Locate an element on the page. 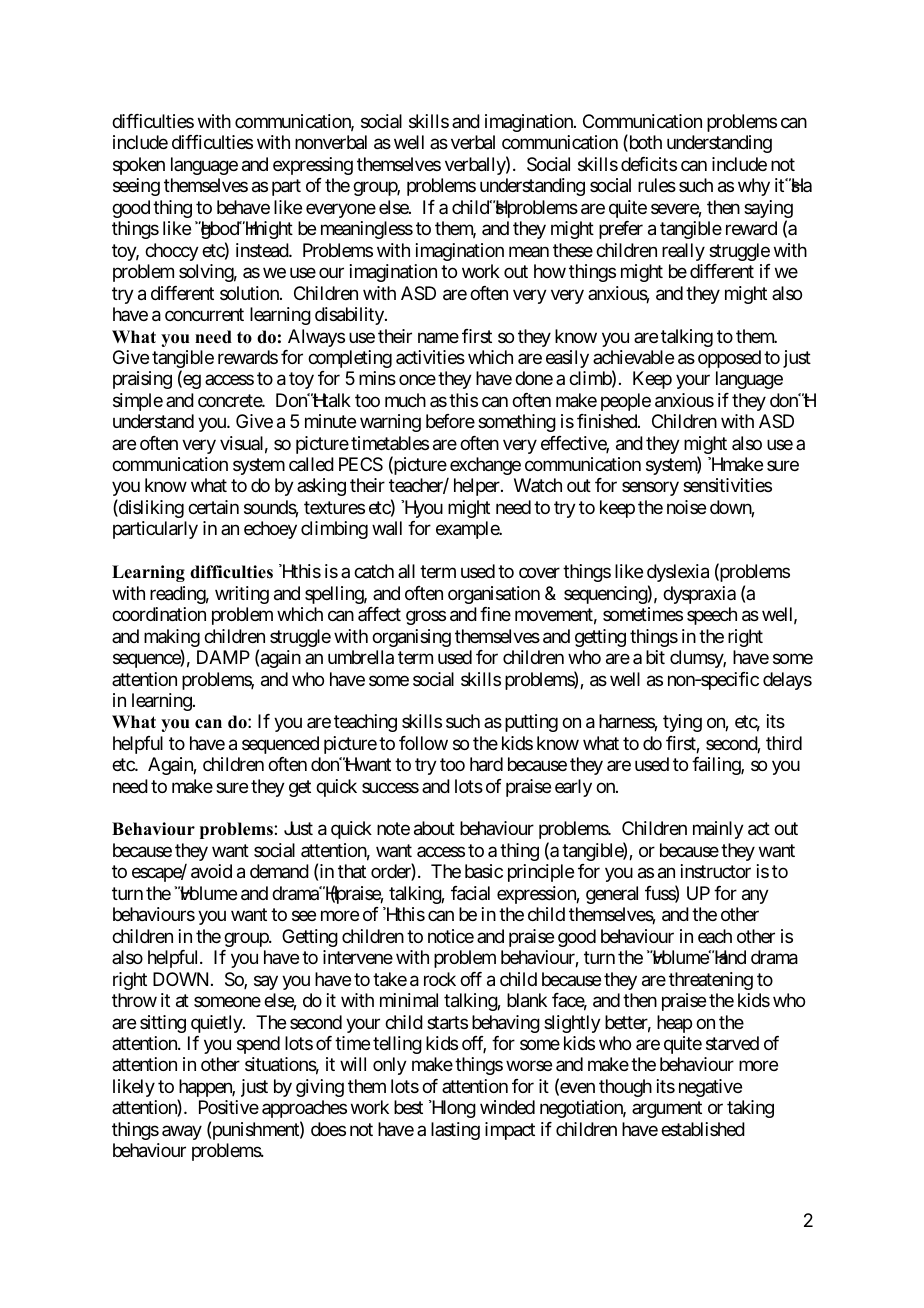 This page has height=1308, width=924. DAMP is located at coordinates (223, 657).
